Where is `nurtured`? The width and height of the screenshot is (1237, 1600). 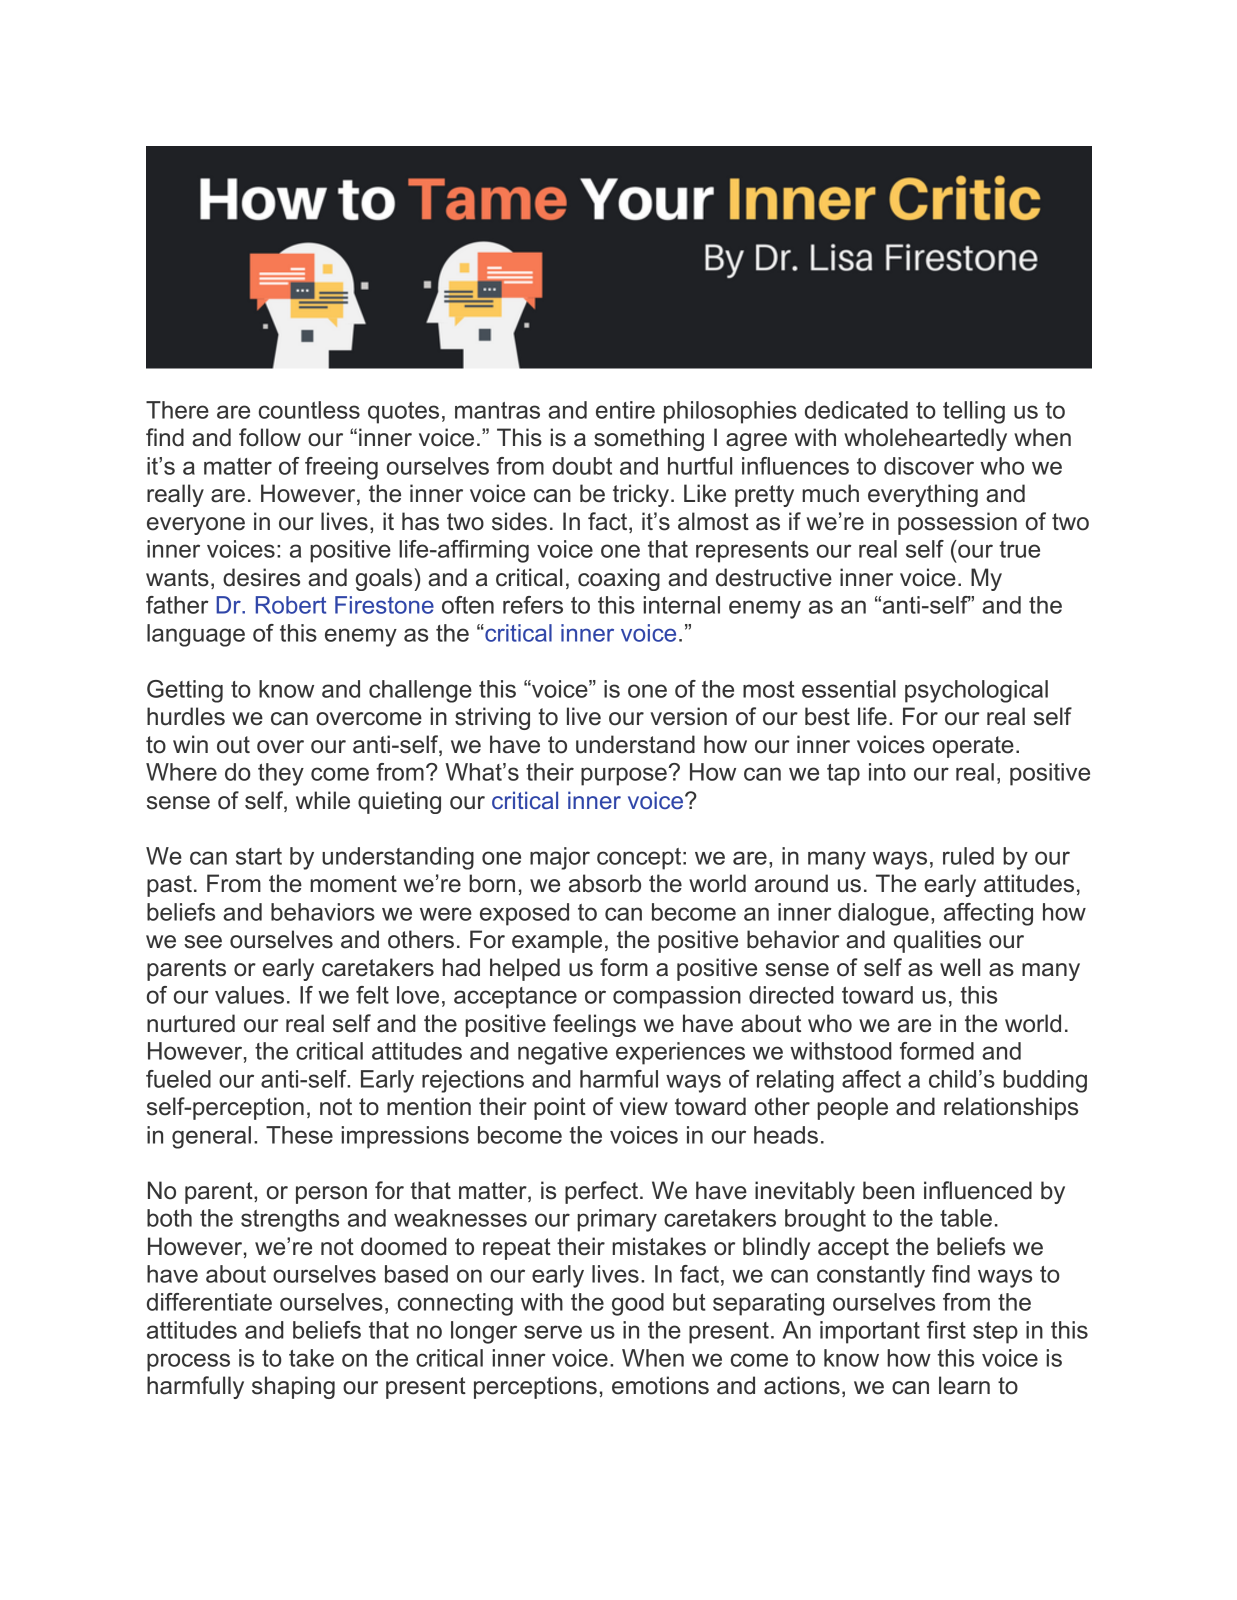
nurtured is located at coordinates (191, 1023).
